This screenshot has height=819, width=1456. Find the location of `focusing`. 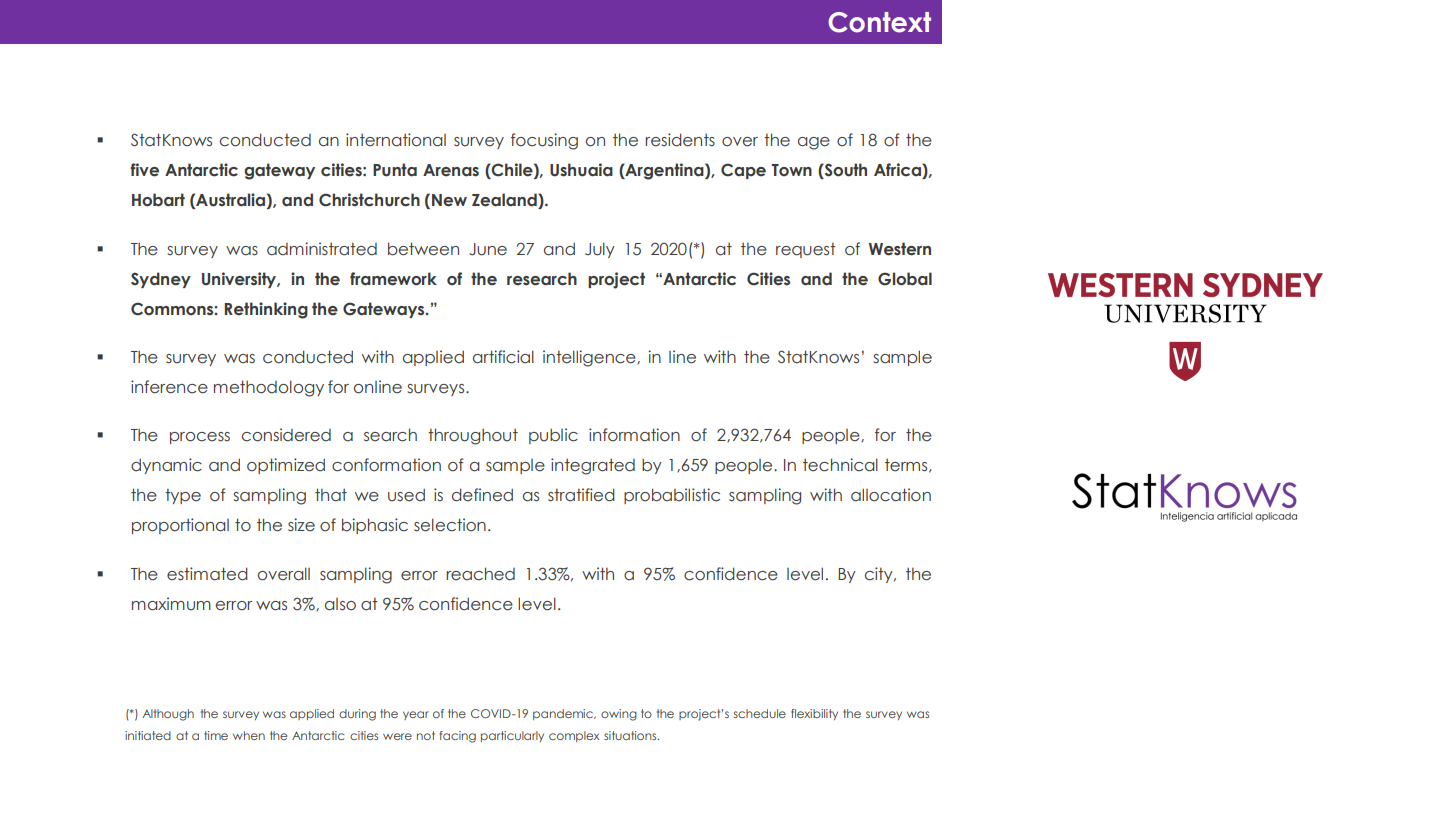

focusing is located at coordinates (544, 141).
